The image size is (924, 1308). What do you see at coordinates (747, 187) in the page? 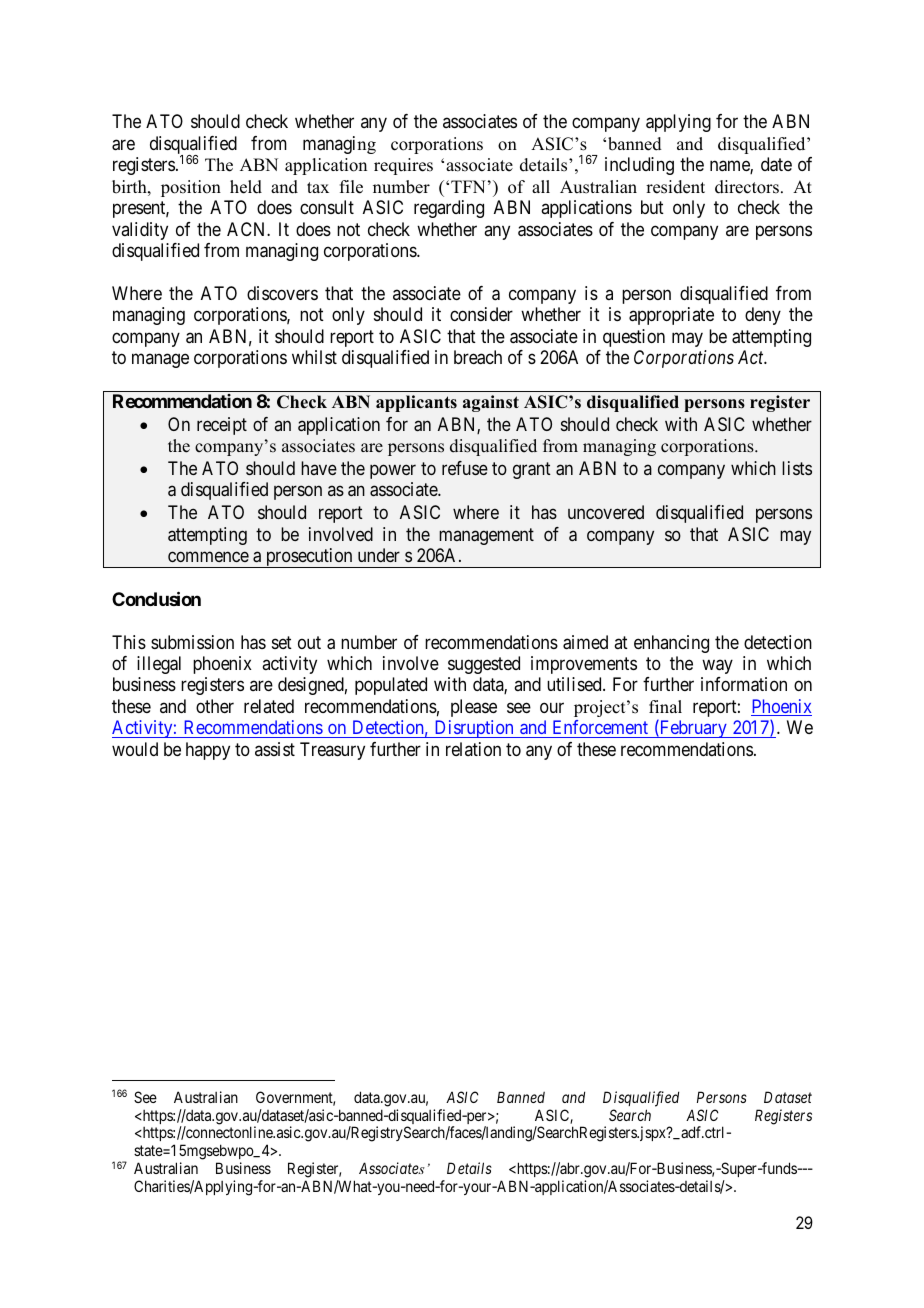
I see `directors` at bounding box center [747, 187].
